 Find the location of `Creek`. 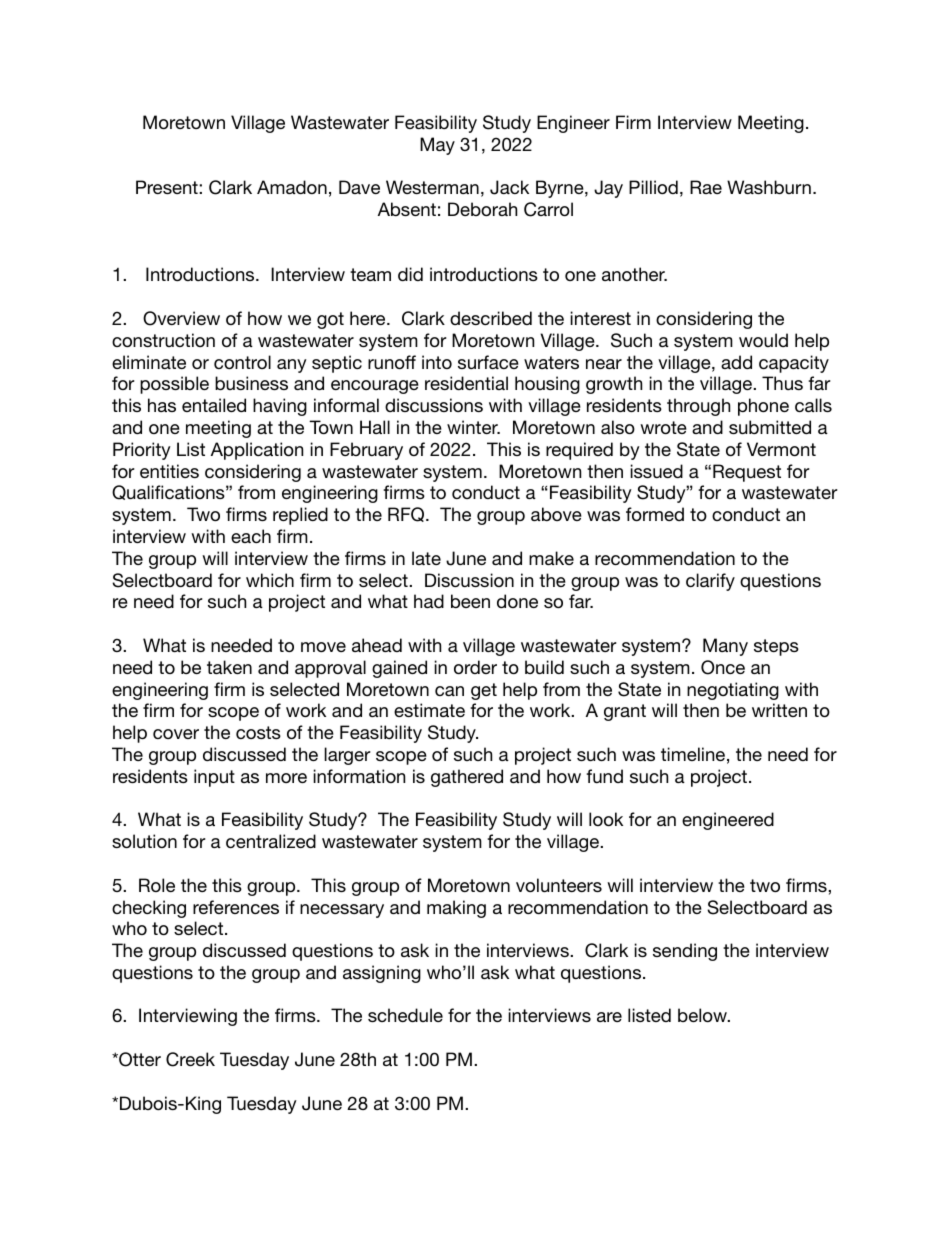

Creek is located at coordinates (190, 1059).
